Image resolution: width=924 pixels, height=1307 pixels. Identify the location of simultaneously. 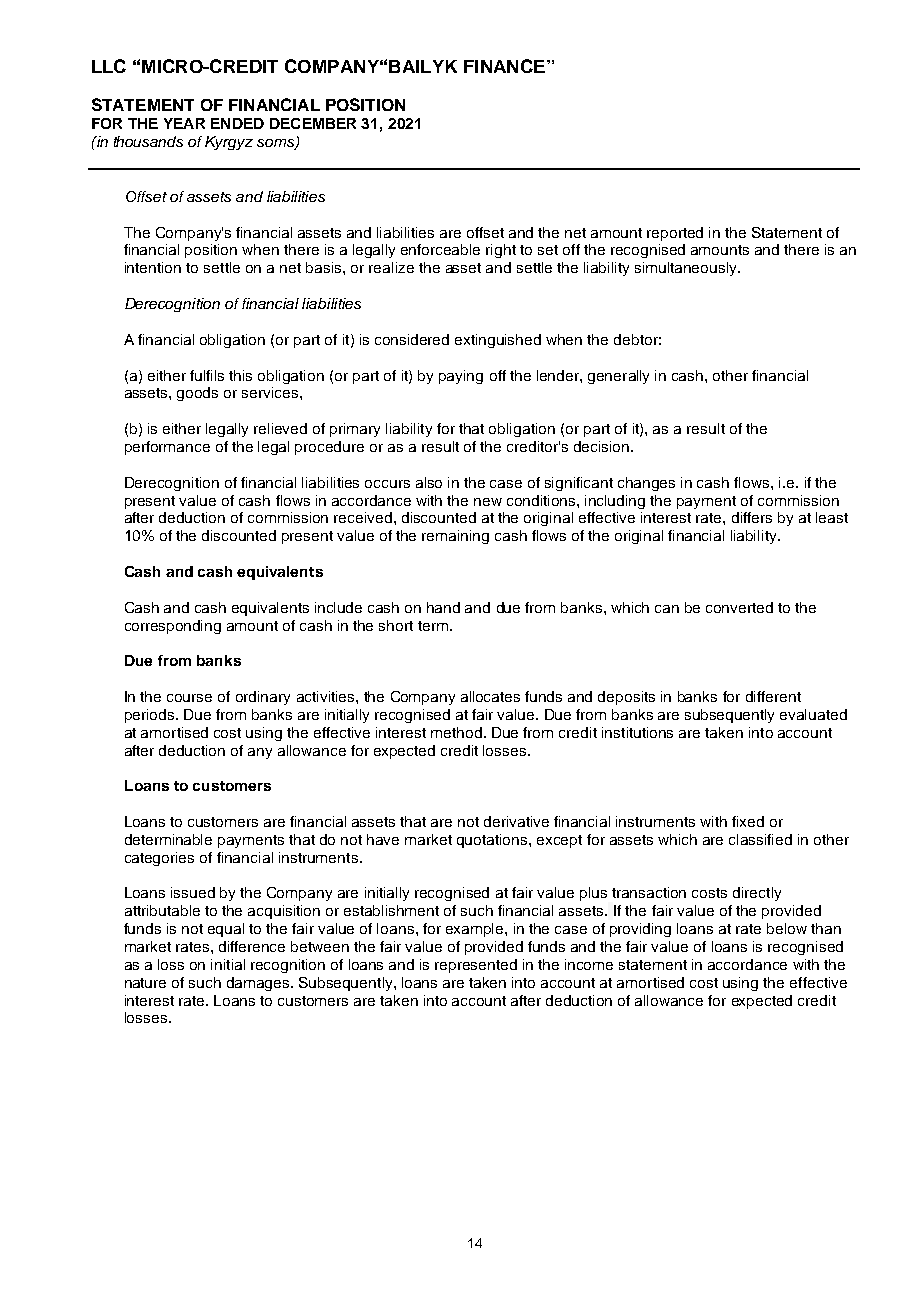
(687, 269).
